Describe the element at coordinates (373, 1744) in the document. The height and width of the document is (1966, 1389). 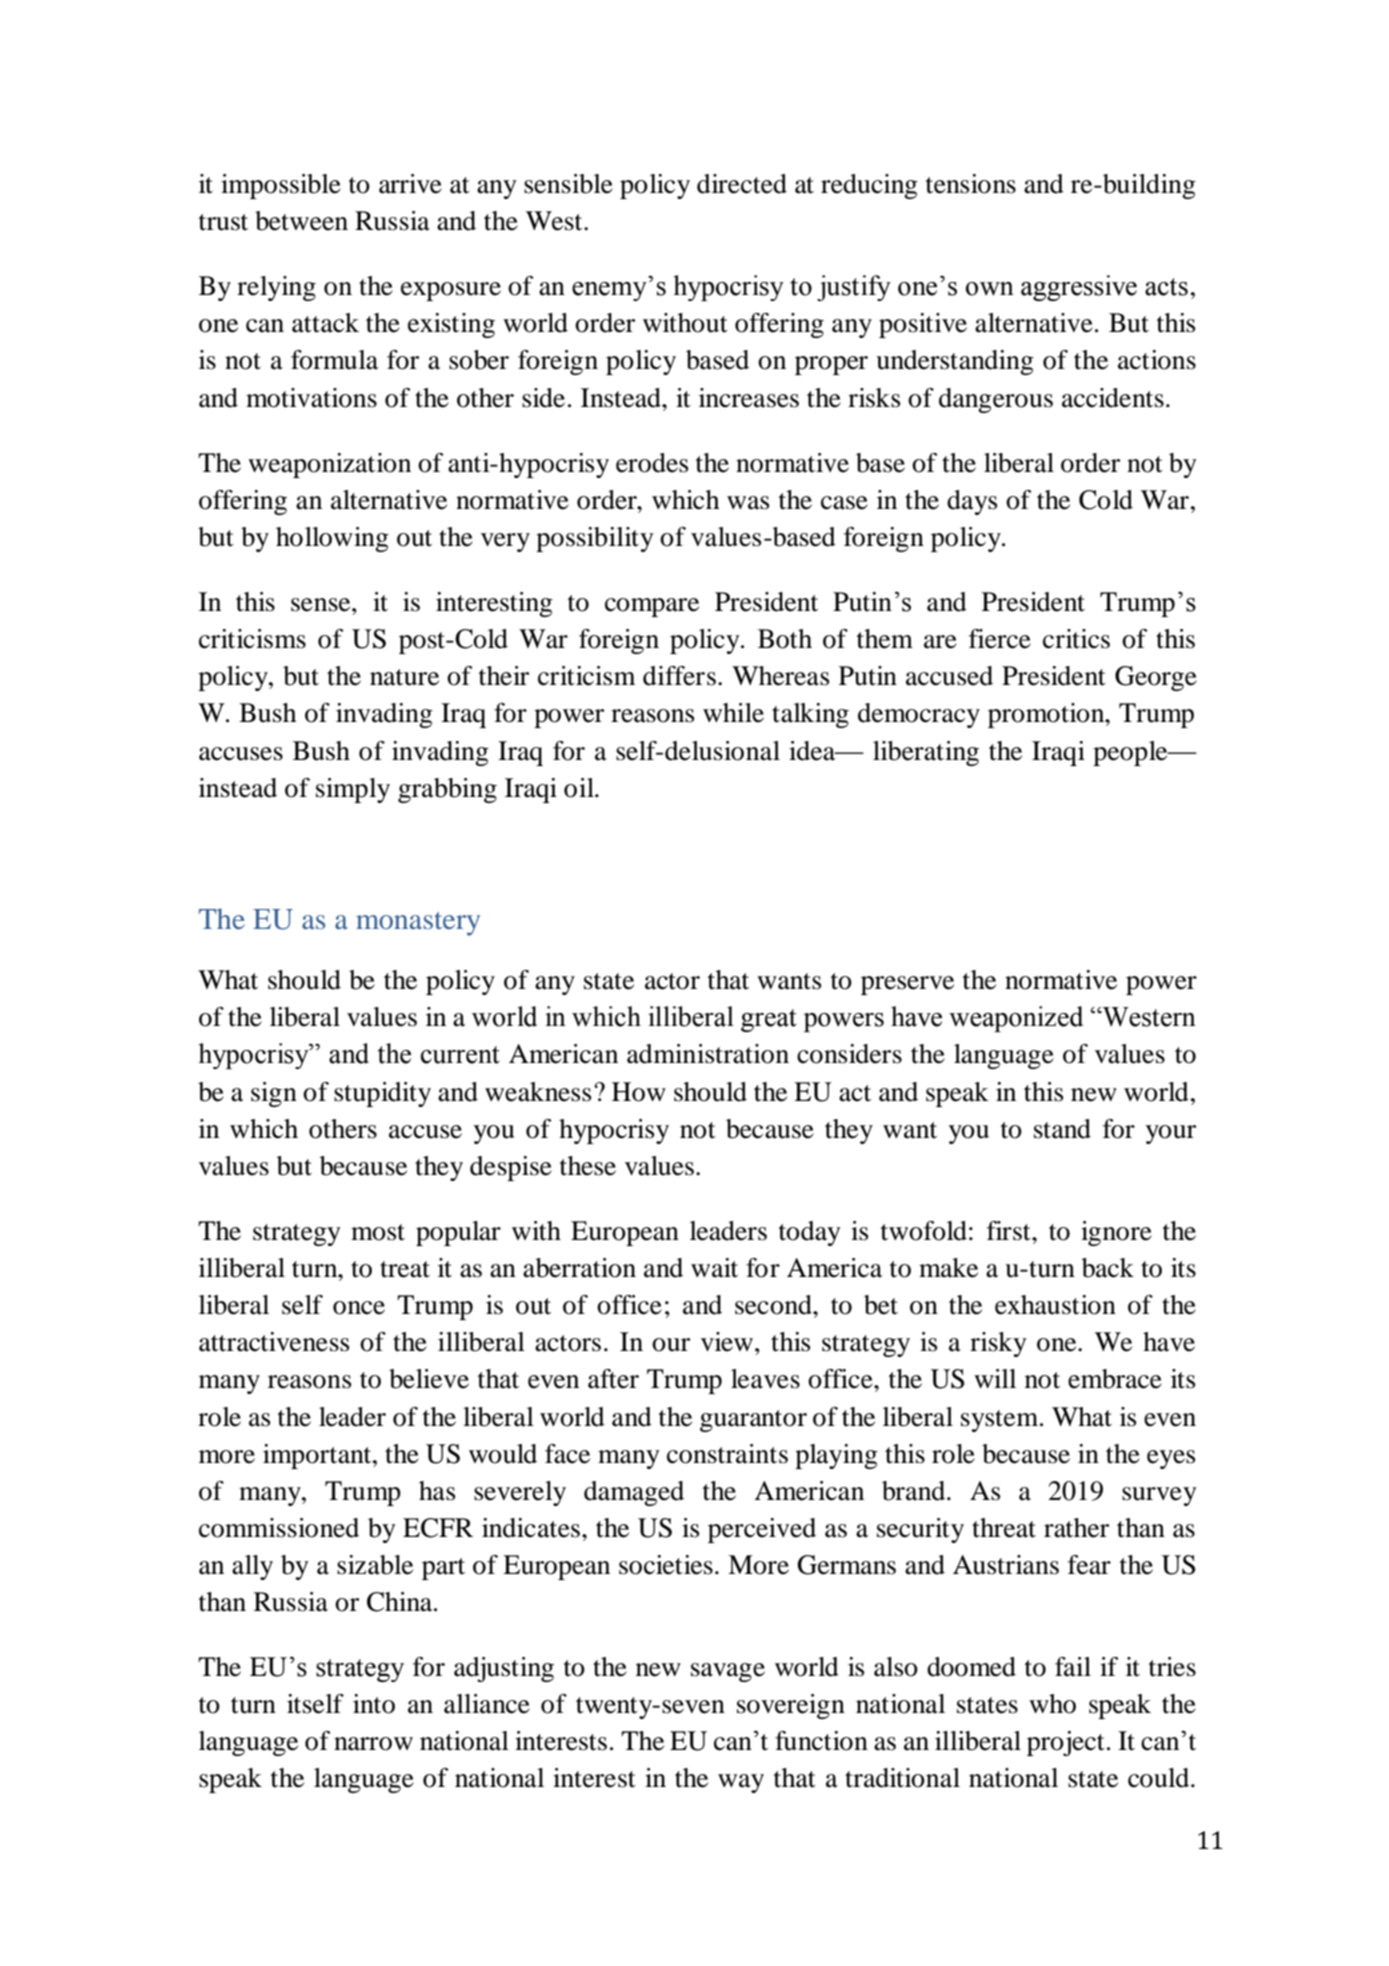
I see `narrow` at that location.
